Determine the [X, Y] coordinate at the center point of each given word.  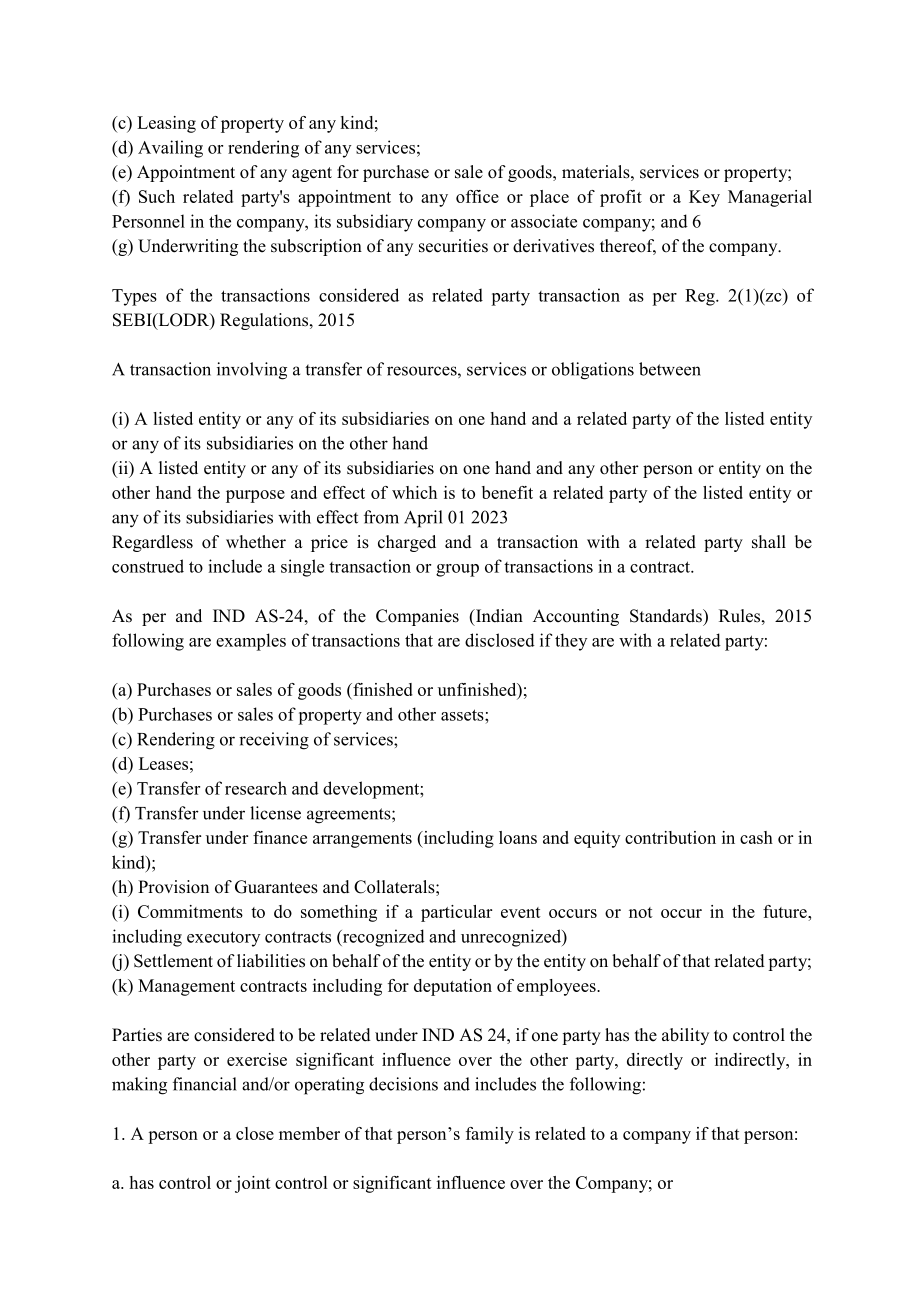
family [490, 1135]
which [414, 492]
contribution [670, 837]
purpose [255, 496]
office [477, 196]
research [256, 788]
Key [704, 198]
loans [518, 837]
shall [769, 542]
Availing [170, 149]
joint [253, 1184]
